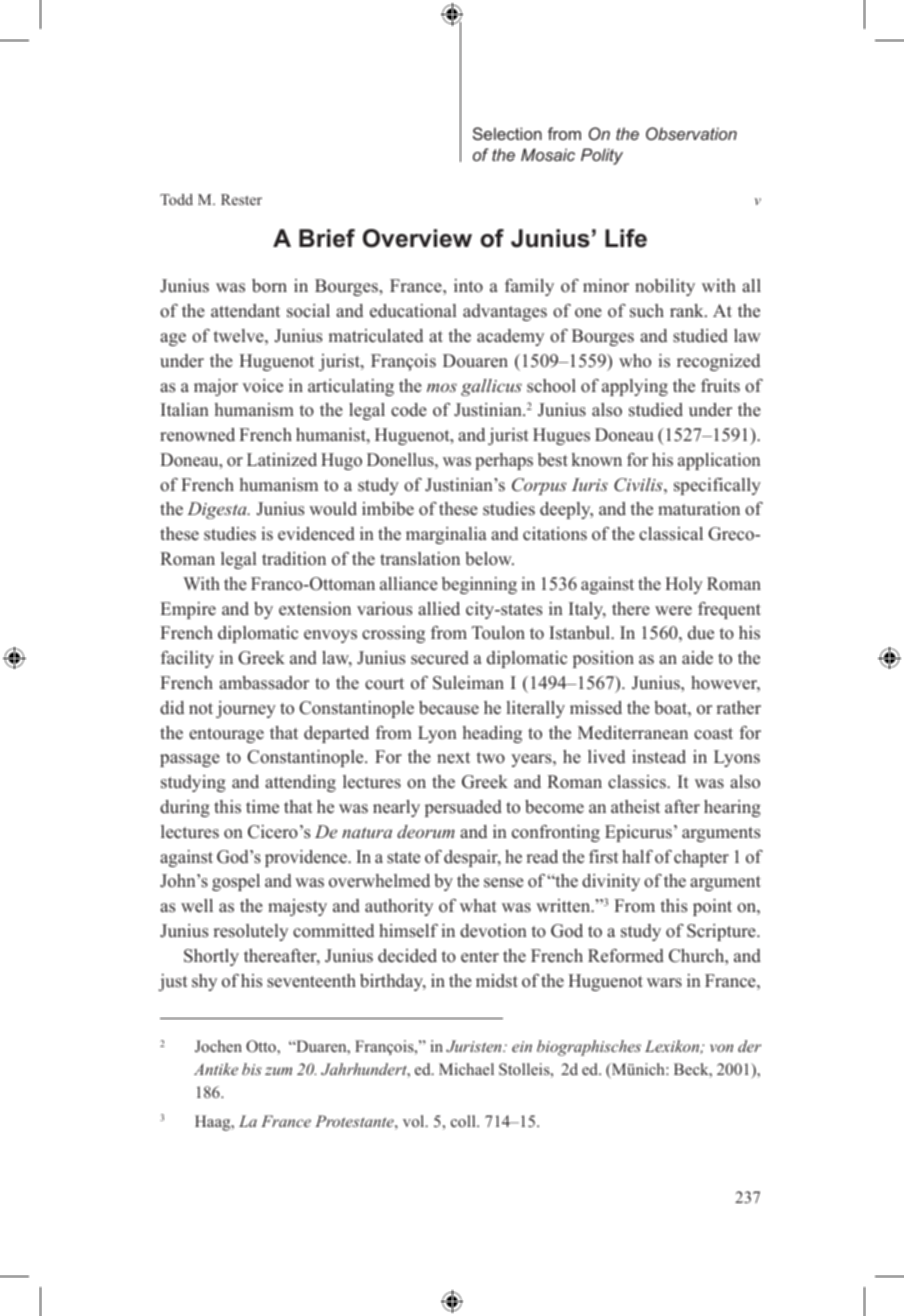 The height and width of the page is (1316, 904). What do you see at coordinates (262, 807) in the page?
I see `time` at bounding box center [262, 807].
